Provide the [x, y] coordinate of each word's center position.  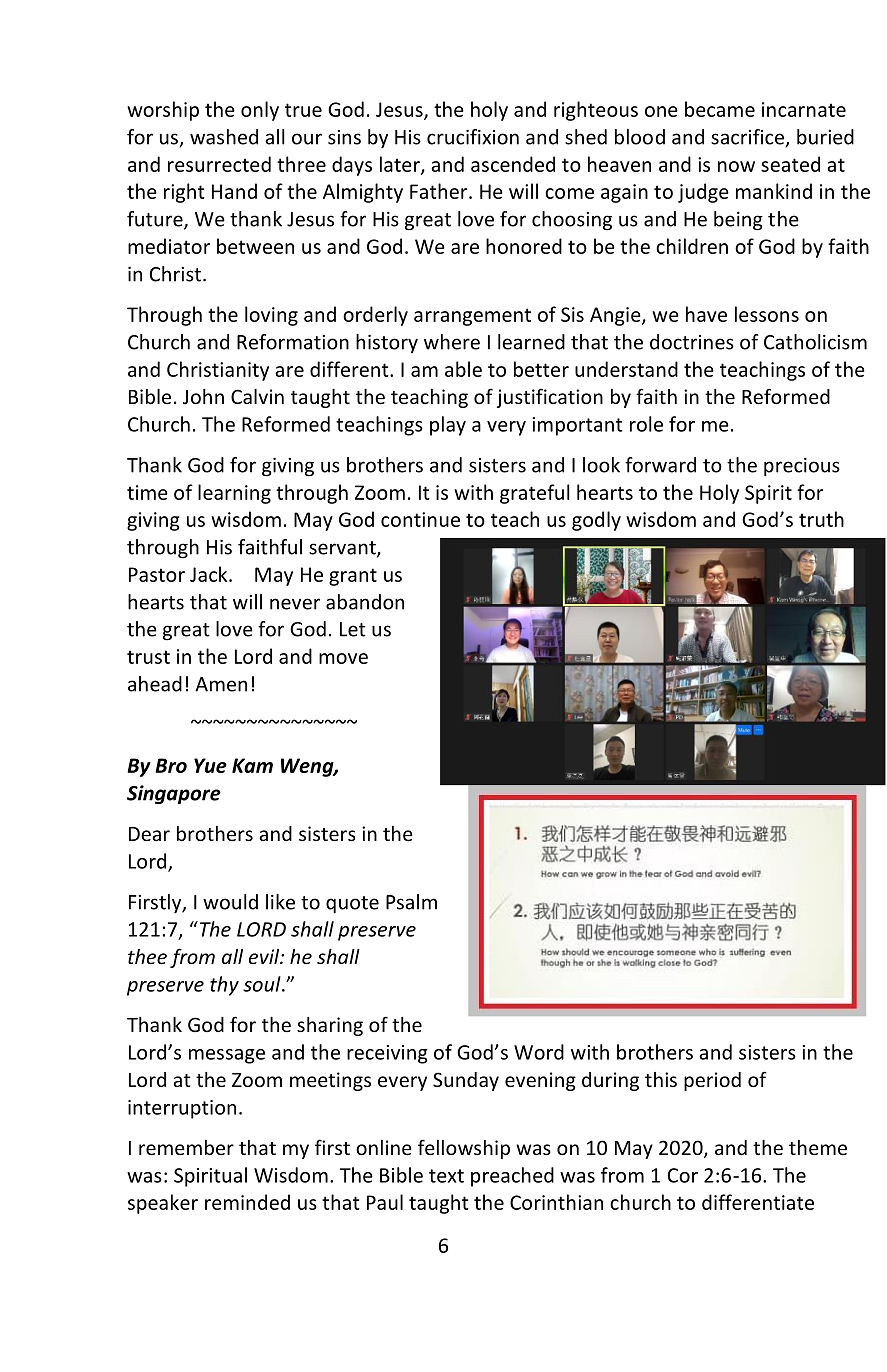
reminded [247, 1202]
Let [353, 629]
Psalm [411, 902]
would [230, 902]
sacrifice [749, 138]
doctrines [692, 342]
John [203, 396]
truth [821, 519]
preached [512, 1177]
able [463, 369]
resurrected [219, 164]
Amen [221, 684]
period [712, 1081]
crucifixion [473, 137]
